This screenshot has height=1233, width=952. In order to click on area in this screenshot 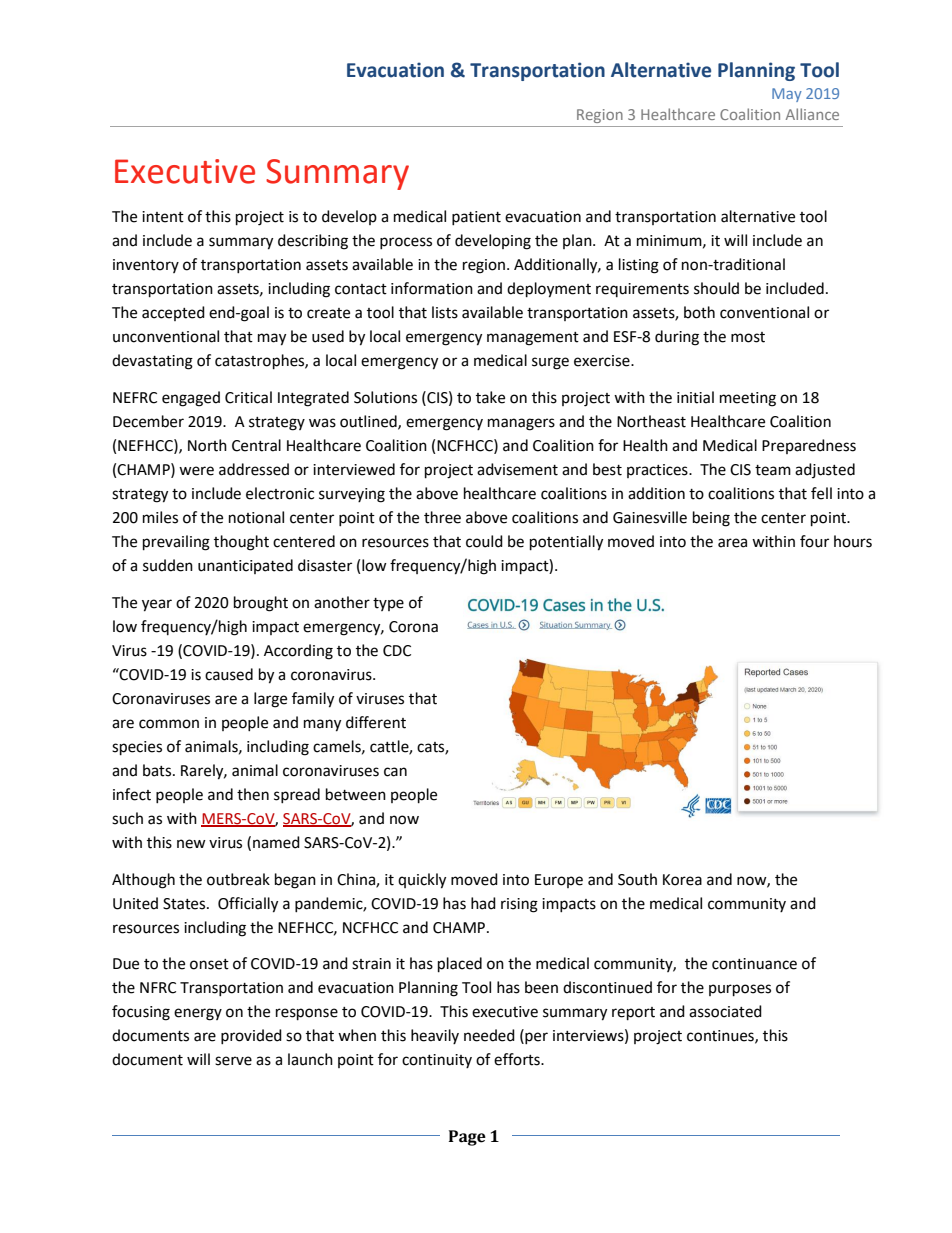, I will do `click(732, 543)`.
